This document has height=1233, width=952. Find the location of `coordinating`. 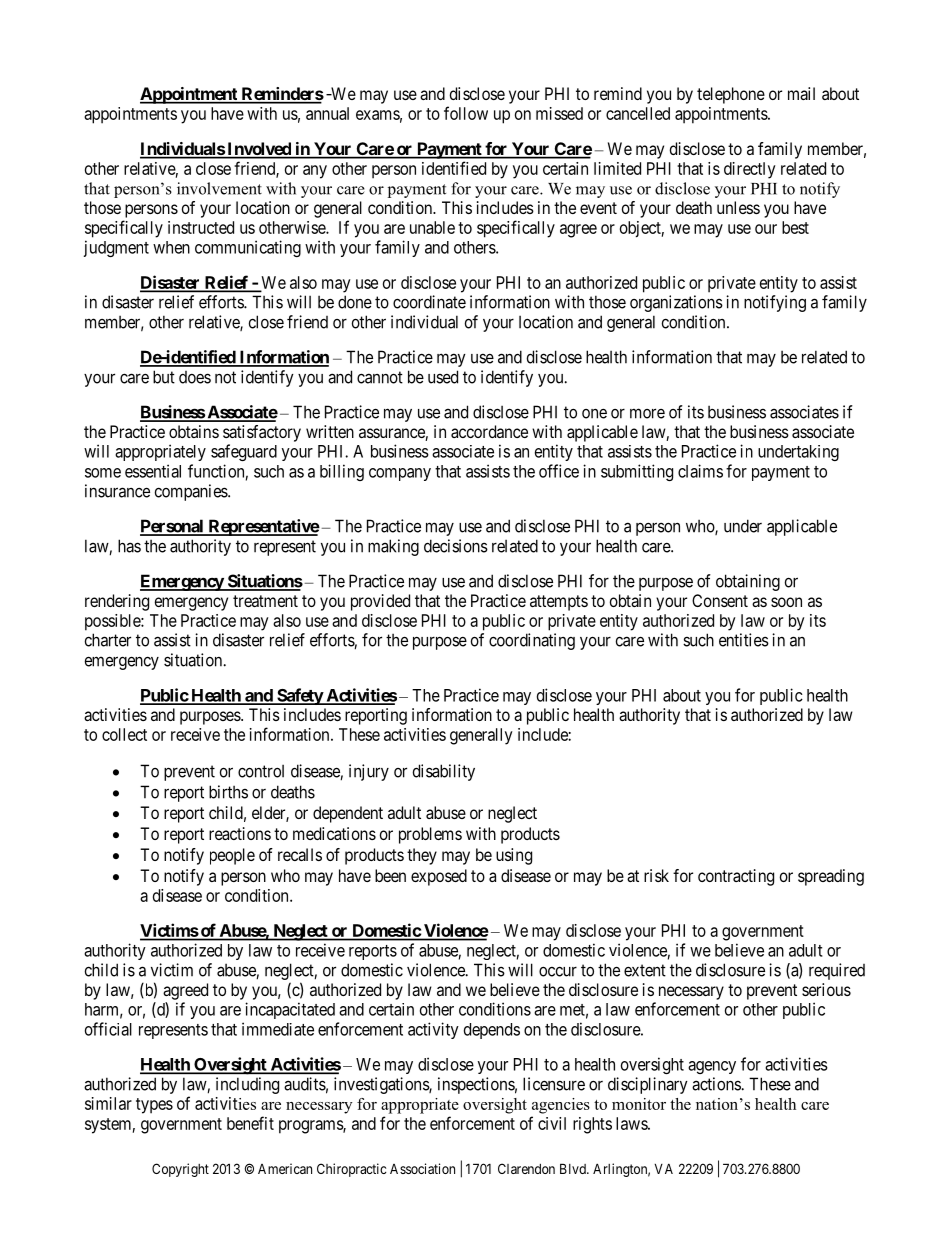

coordinating is located at coordinates (532, 641).
